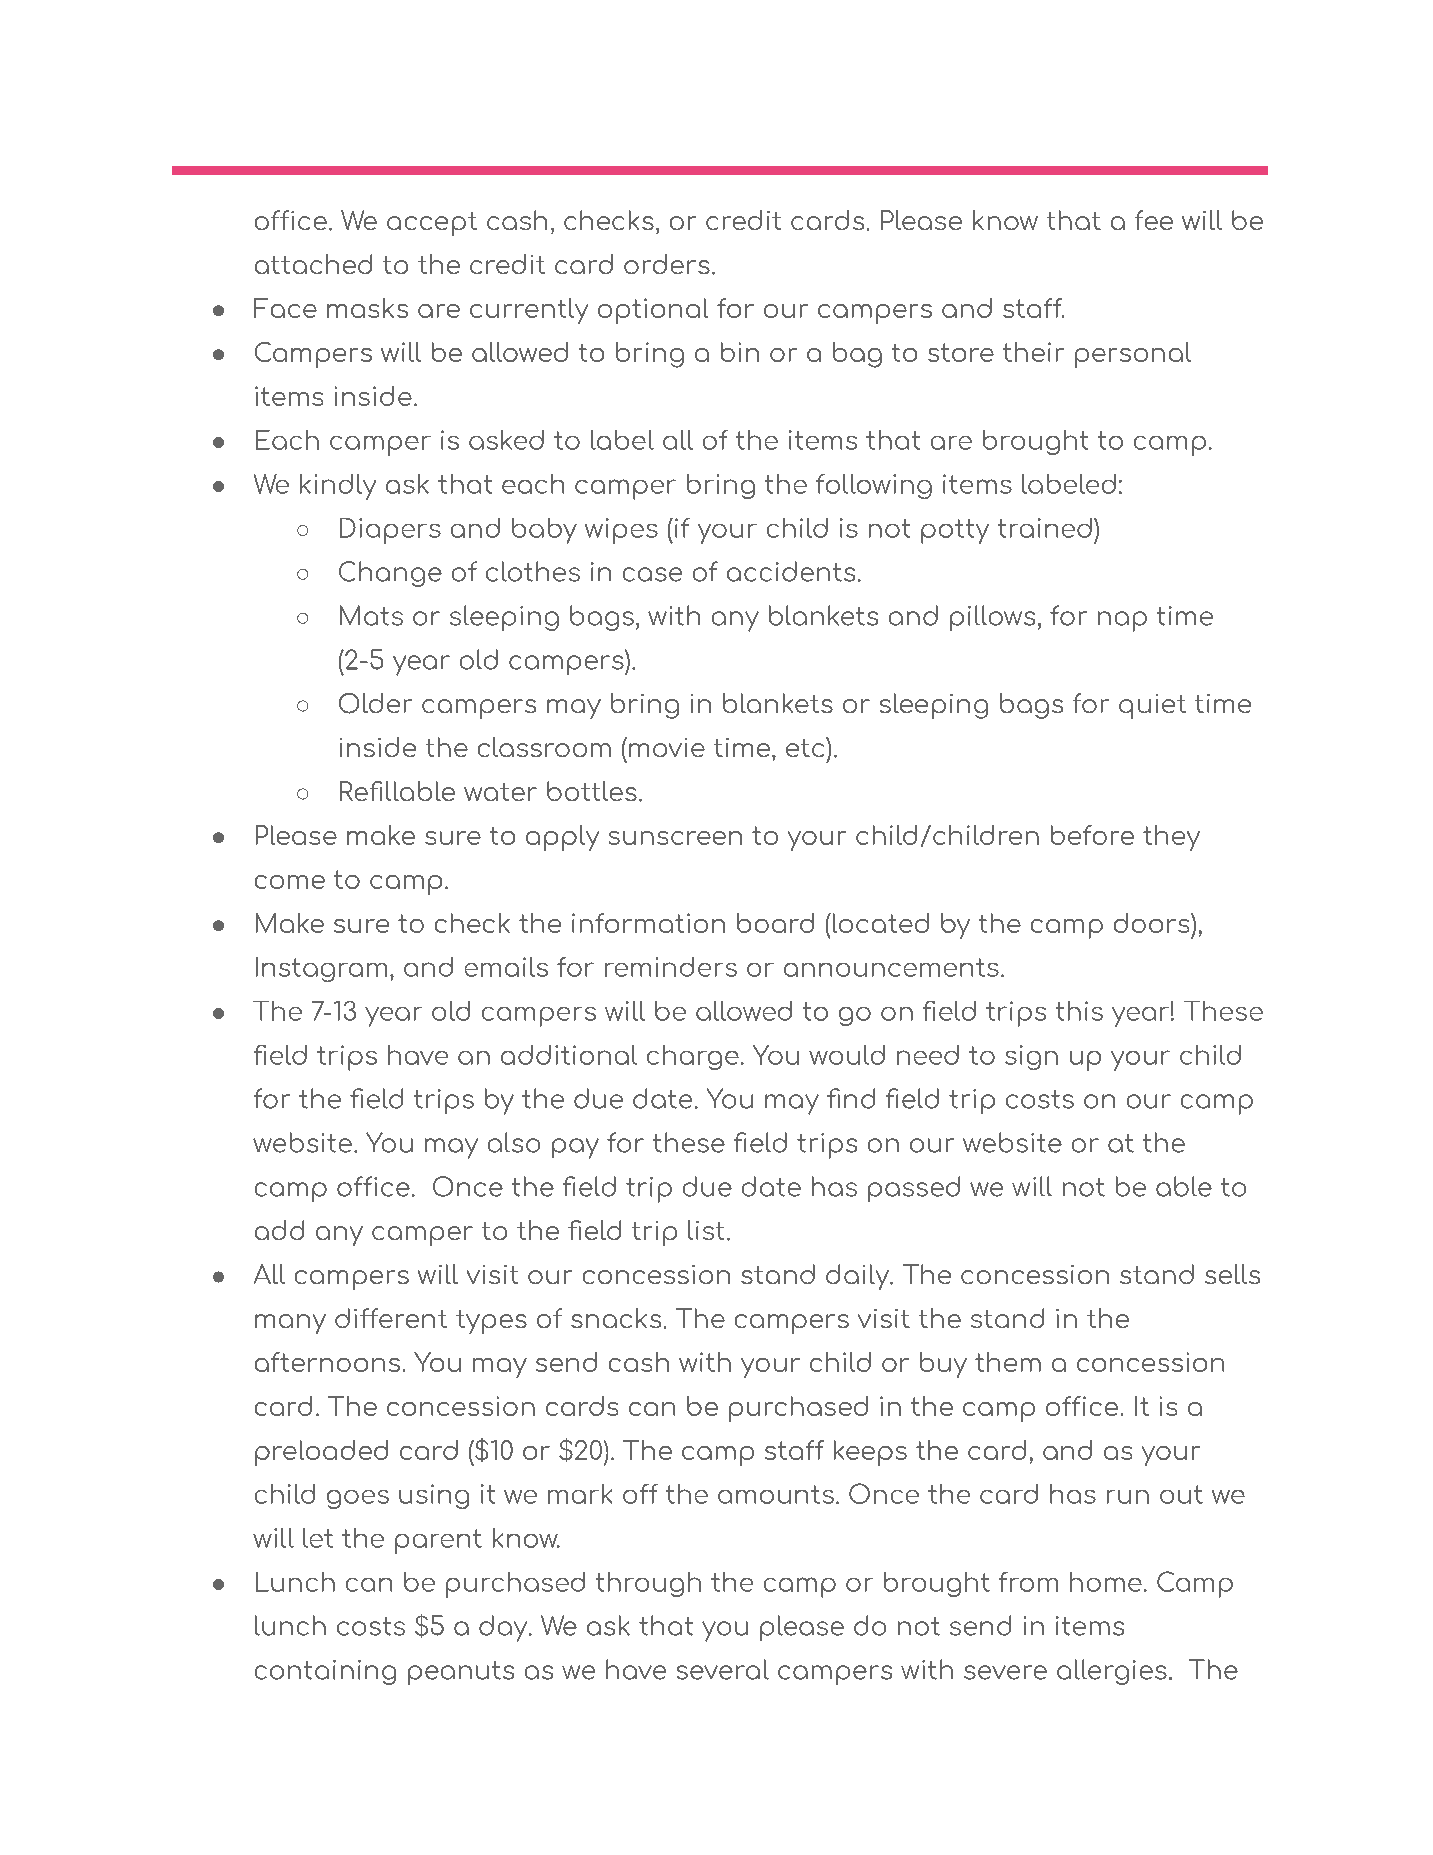 This document has width=1433, height=1855. I want to click on board, so click(775, 923).
